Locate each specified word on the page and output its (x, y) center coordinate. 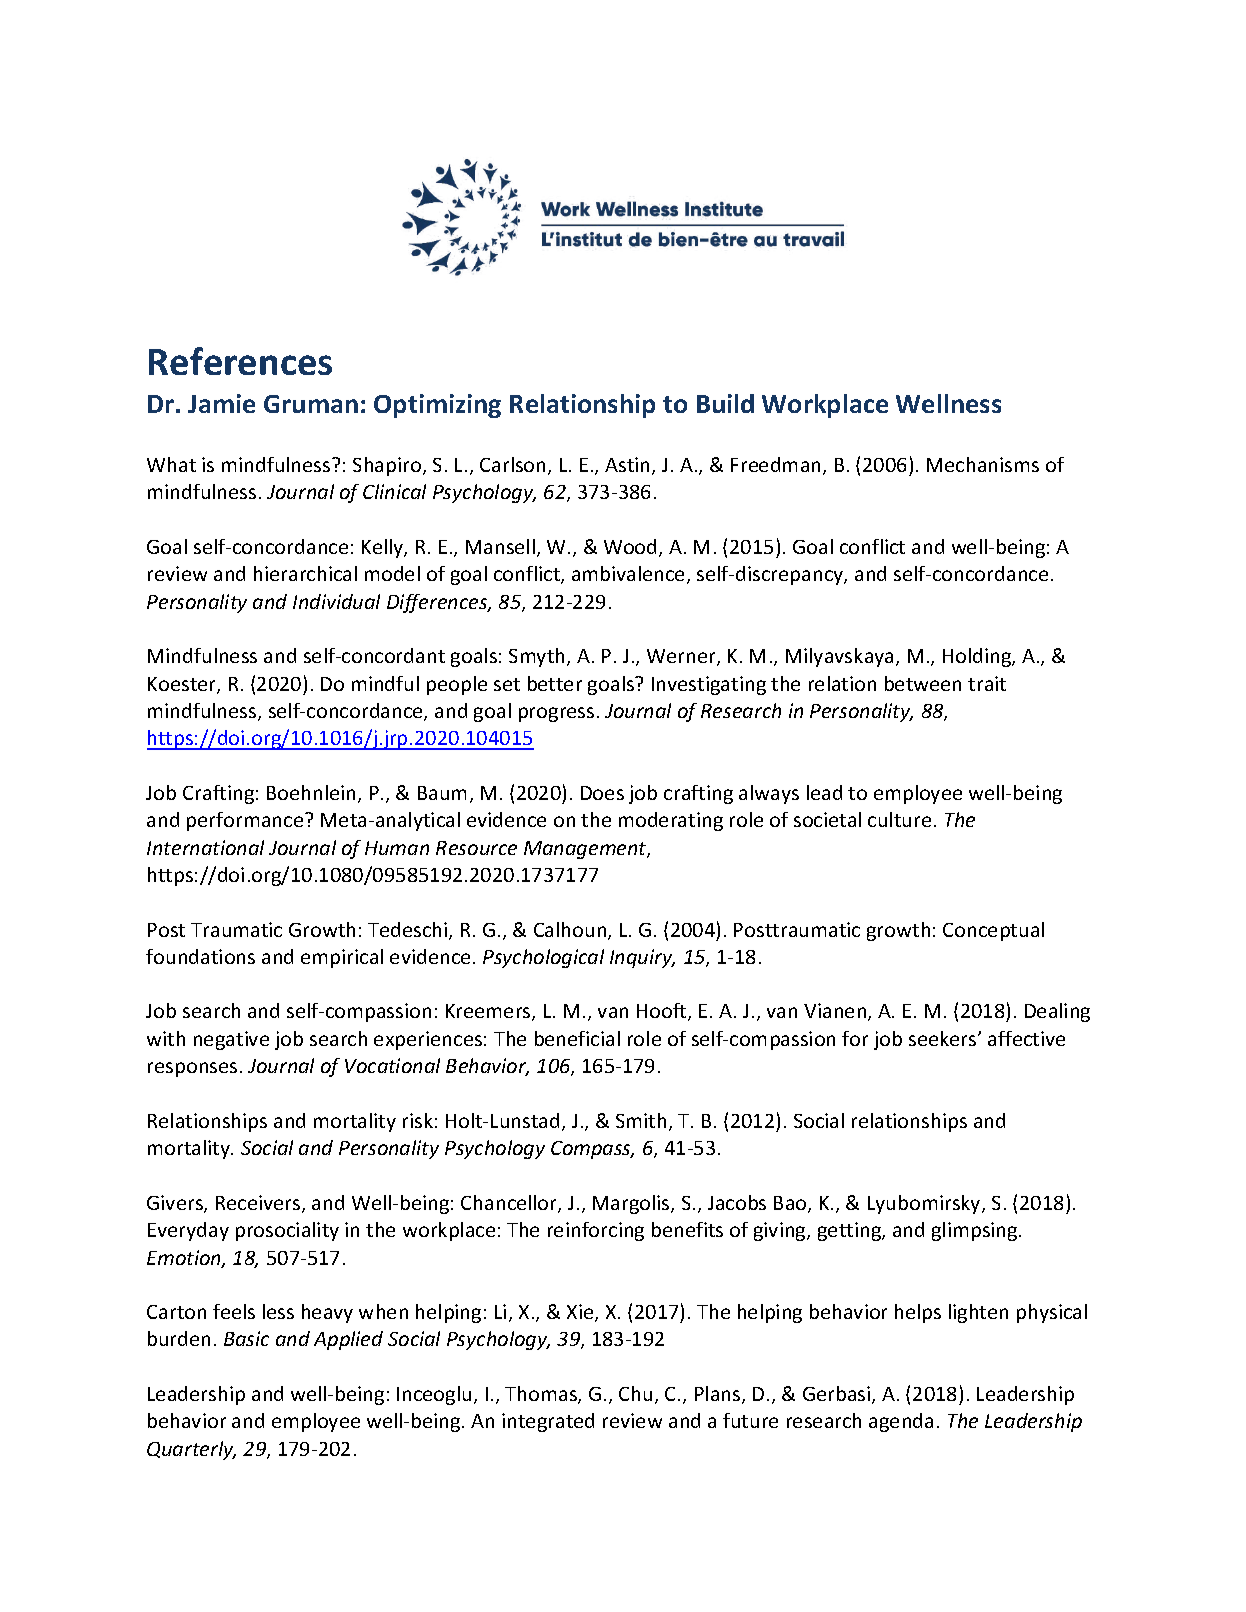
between (923, 683)
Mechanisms (983, 464)
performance (246, 821)
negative (231, 1040)
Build (725, 403)
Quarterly (191, 1450)
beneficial (577, 1038)
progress (556, 714)
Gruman (311, 404)
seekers (944, 1038)
